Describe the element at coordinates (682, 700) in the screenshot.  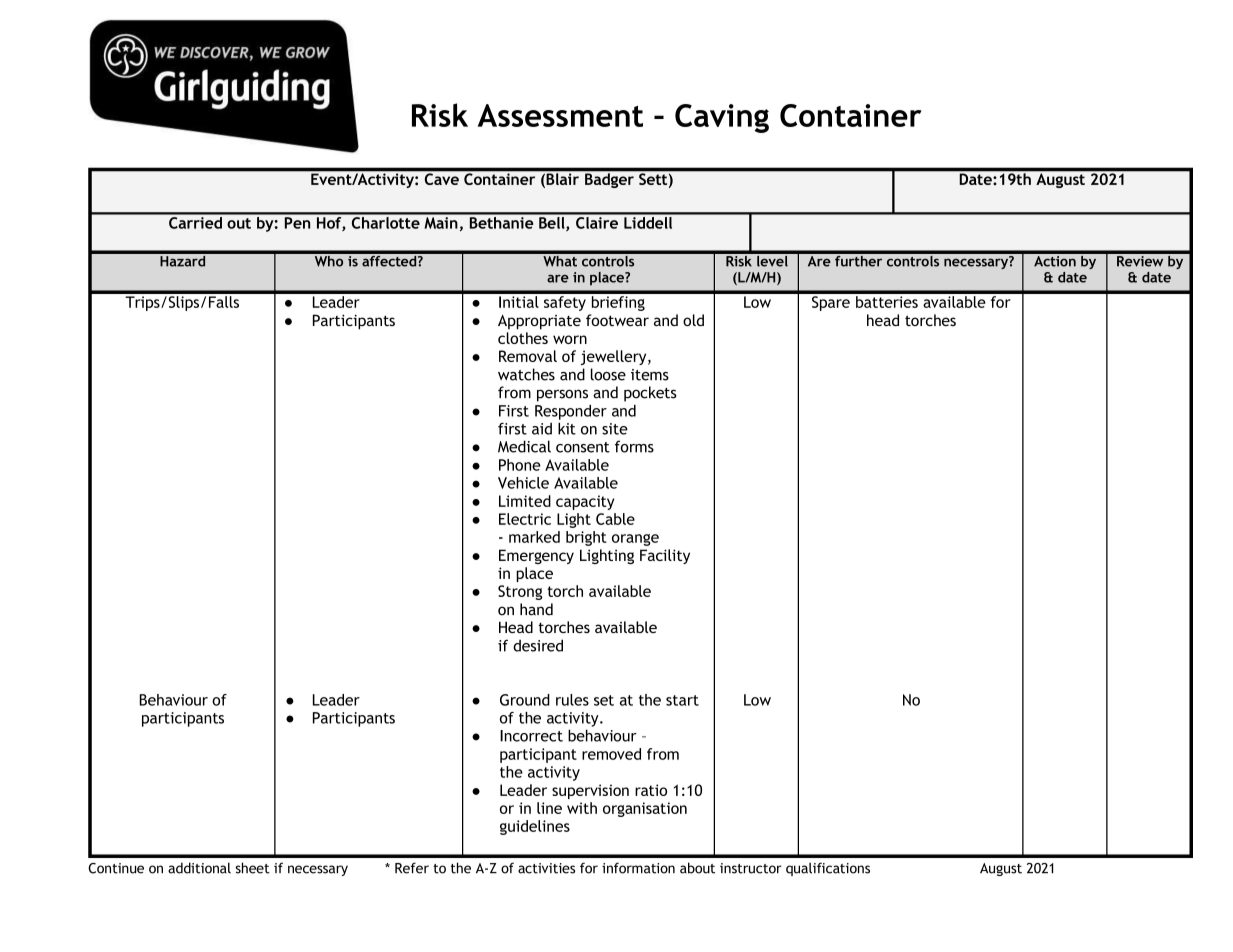
I see `start` at that location.
